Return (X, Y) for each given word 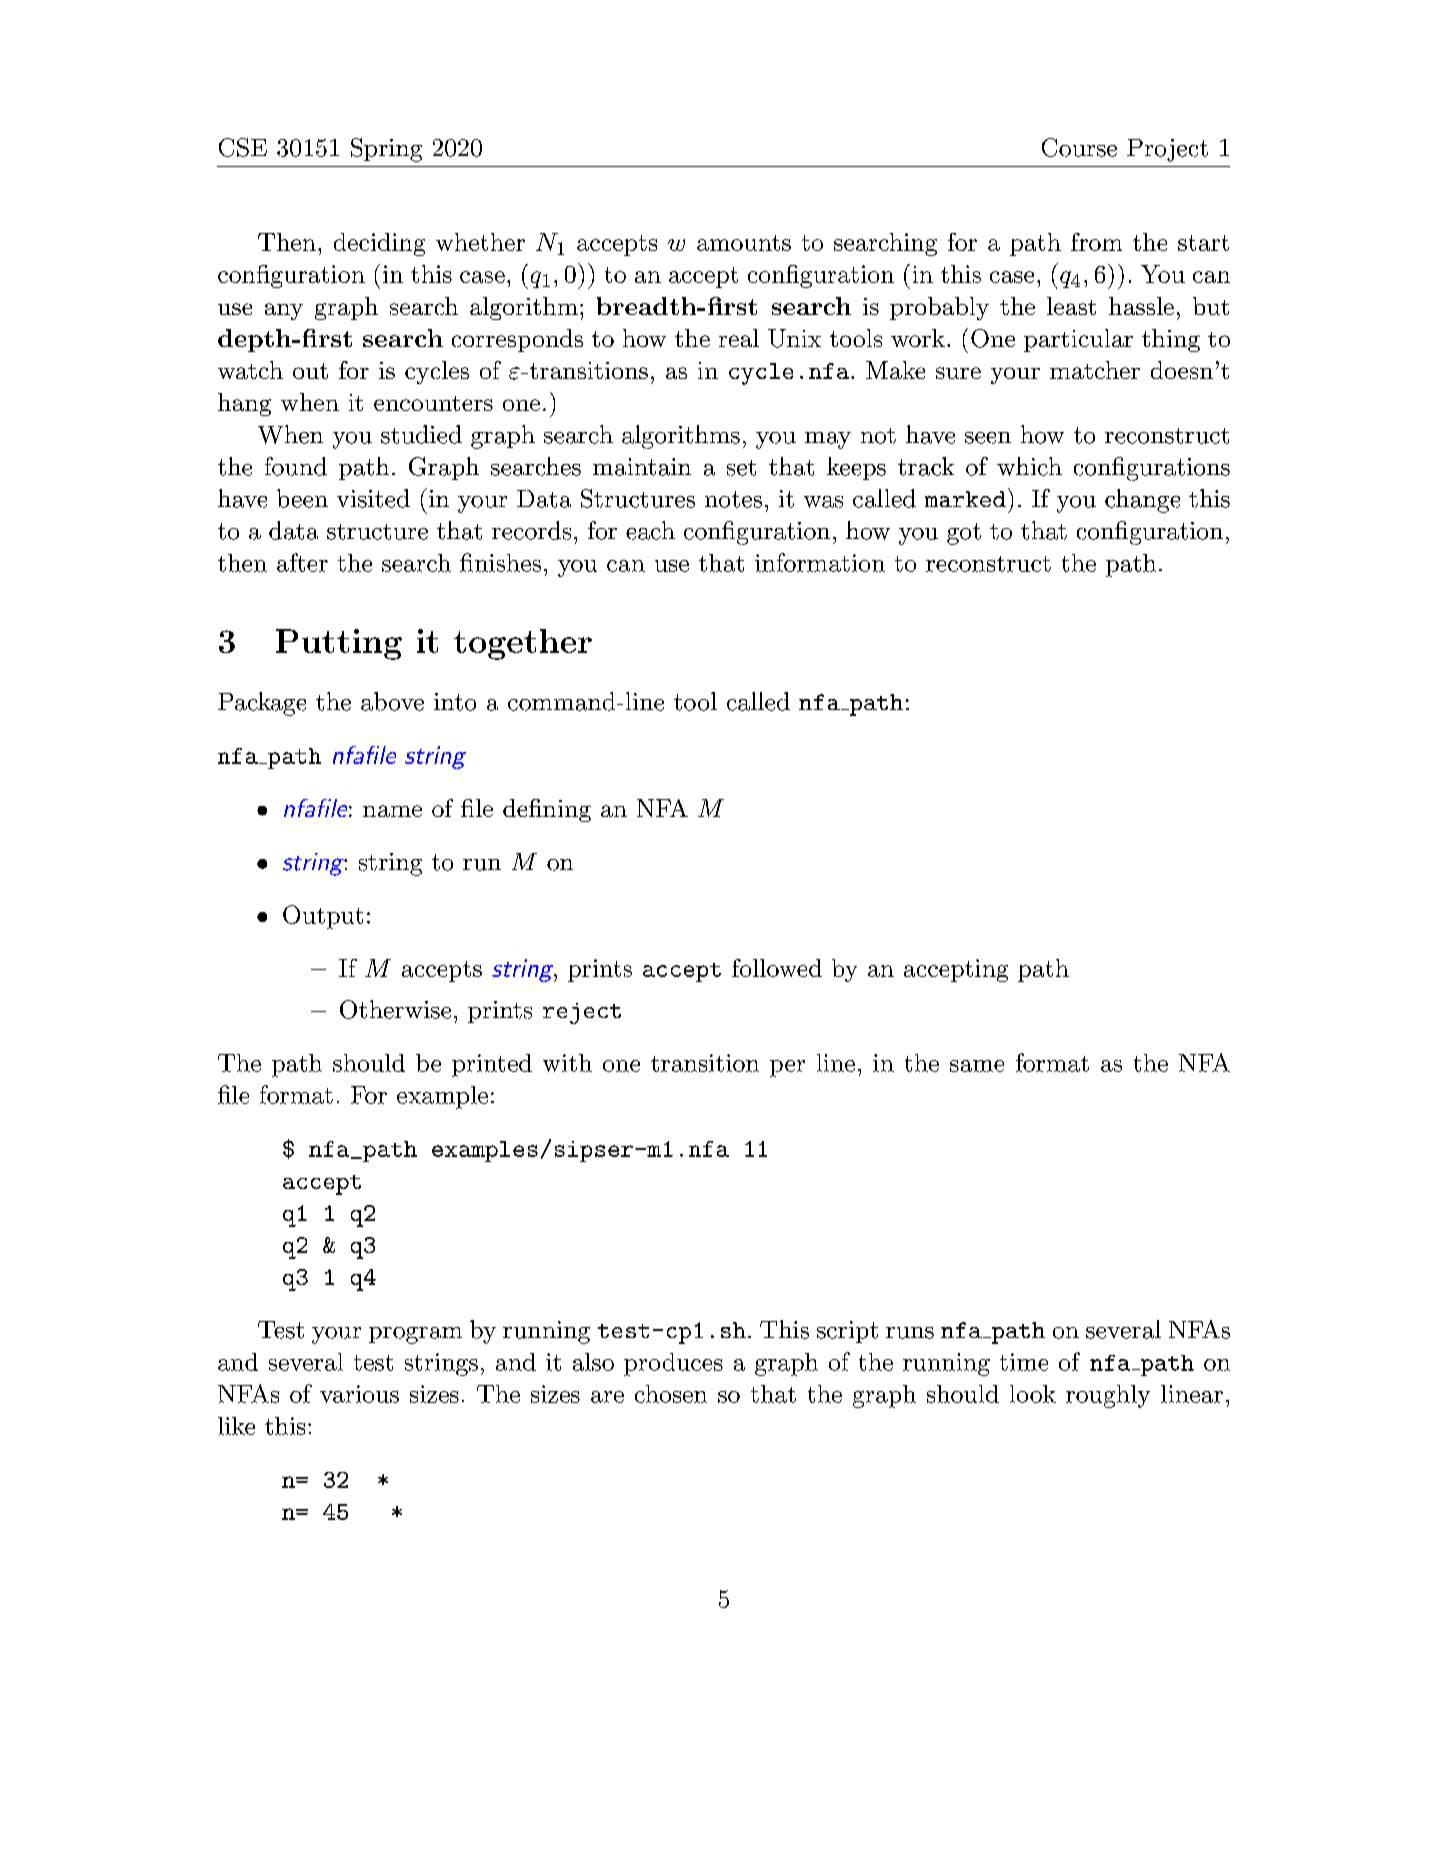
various (359, 1394)
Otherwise (395, 1009)
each (650, 530)
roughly (1108, 1396)
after (302, 562)
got (964, 534)
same (977, 1066)
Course (1079, 147)
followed (777, 968)
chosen (671, 1394)
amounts (744, 243)
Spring (386, 150)
